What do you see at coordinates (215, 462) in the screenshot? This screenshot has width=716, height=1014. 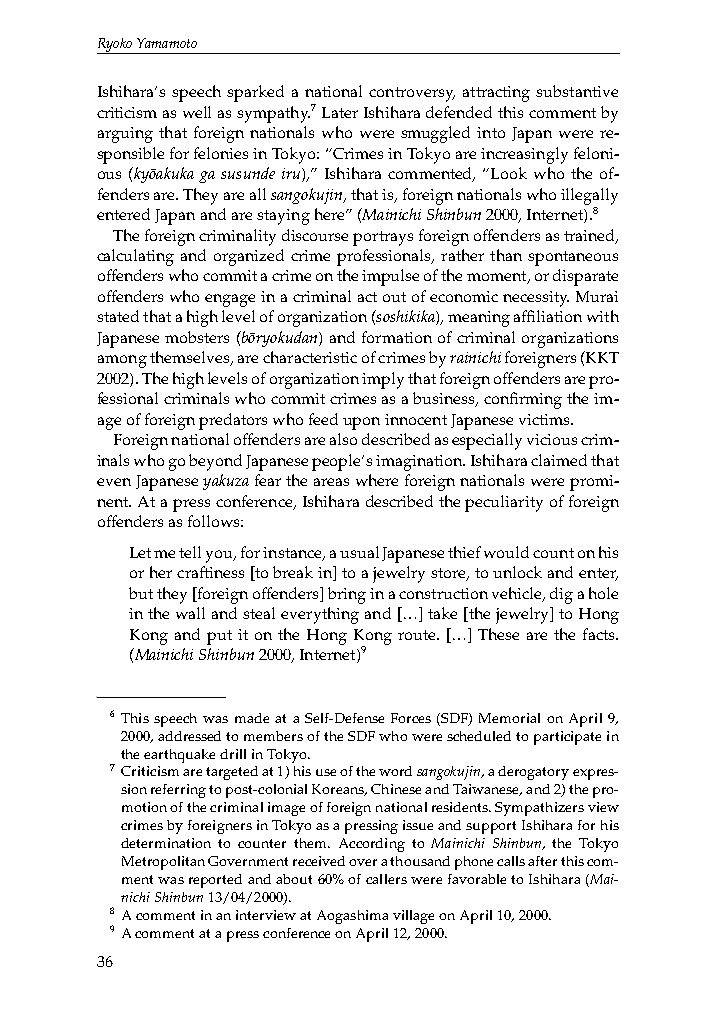 I see `beyond` at bounding box center [215, 462].
